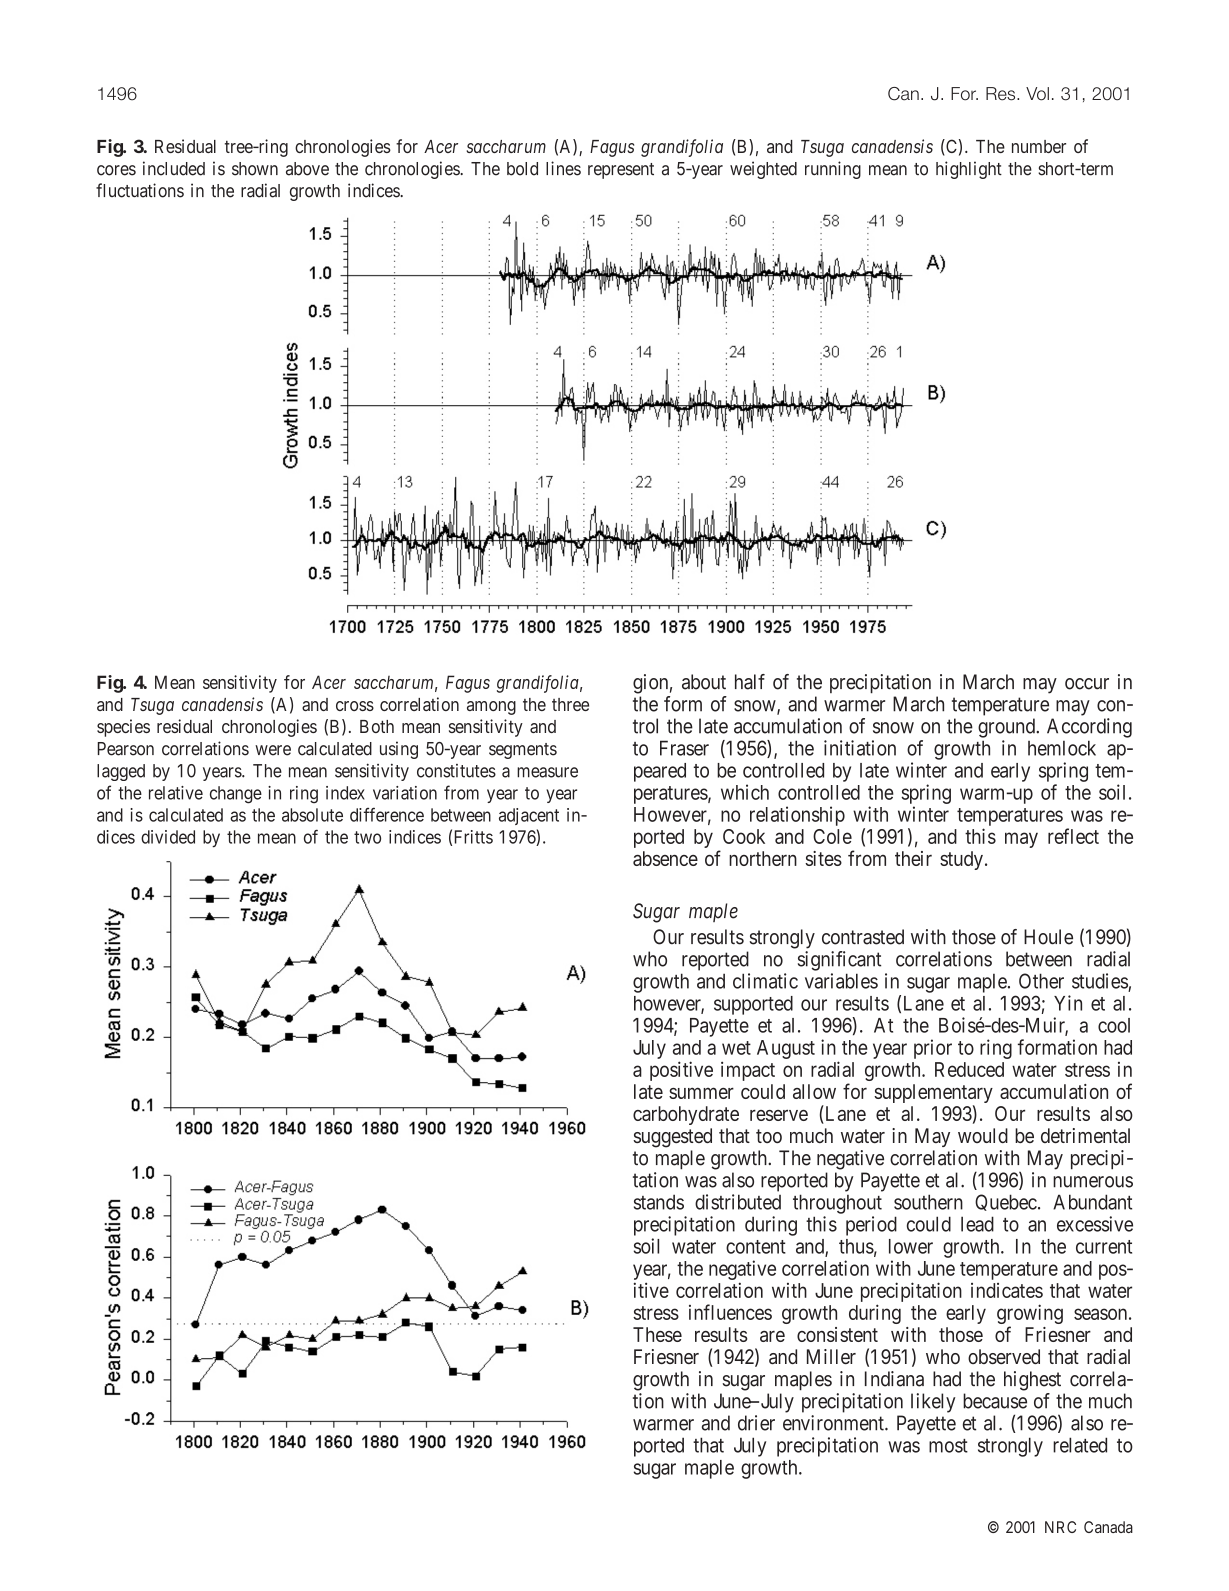 Image resolution: width=1229 pixels, height=1591 pixels. Describe the element at coordinates (657, 1334) in the screenshot. I see `These` at that location.
